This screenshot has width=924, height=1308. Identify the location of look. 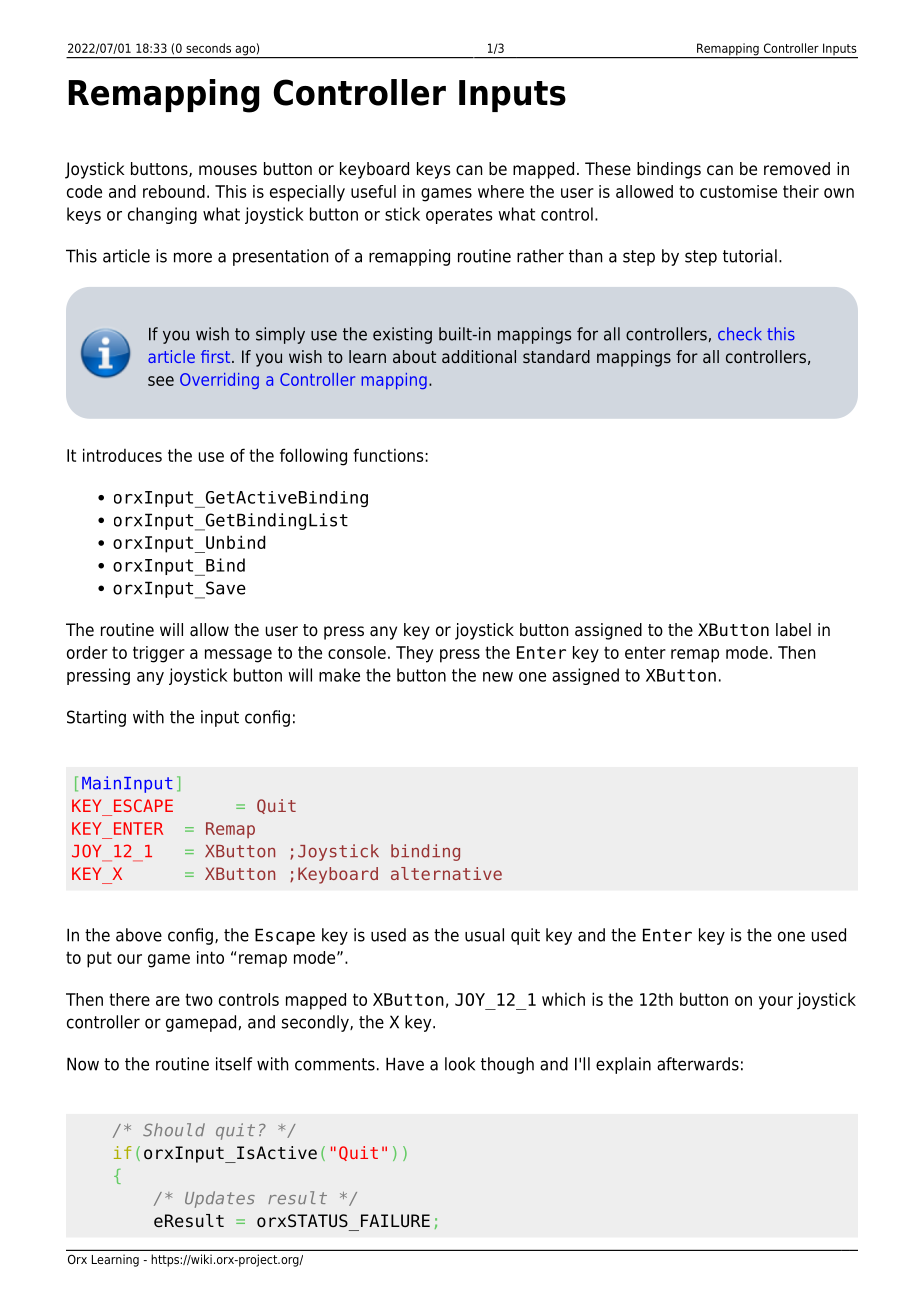
(460, 1064).
